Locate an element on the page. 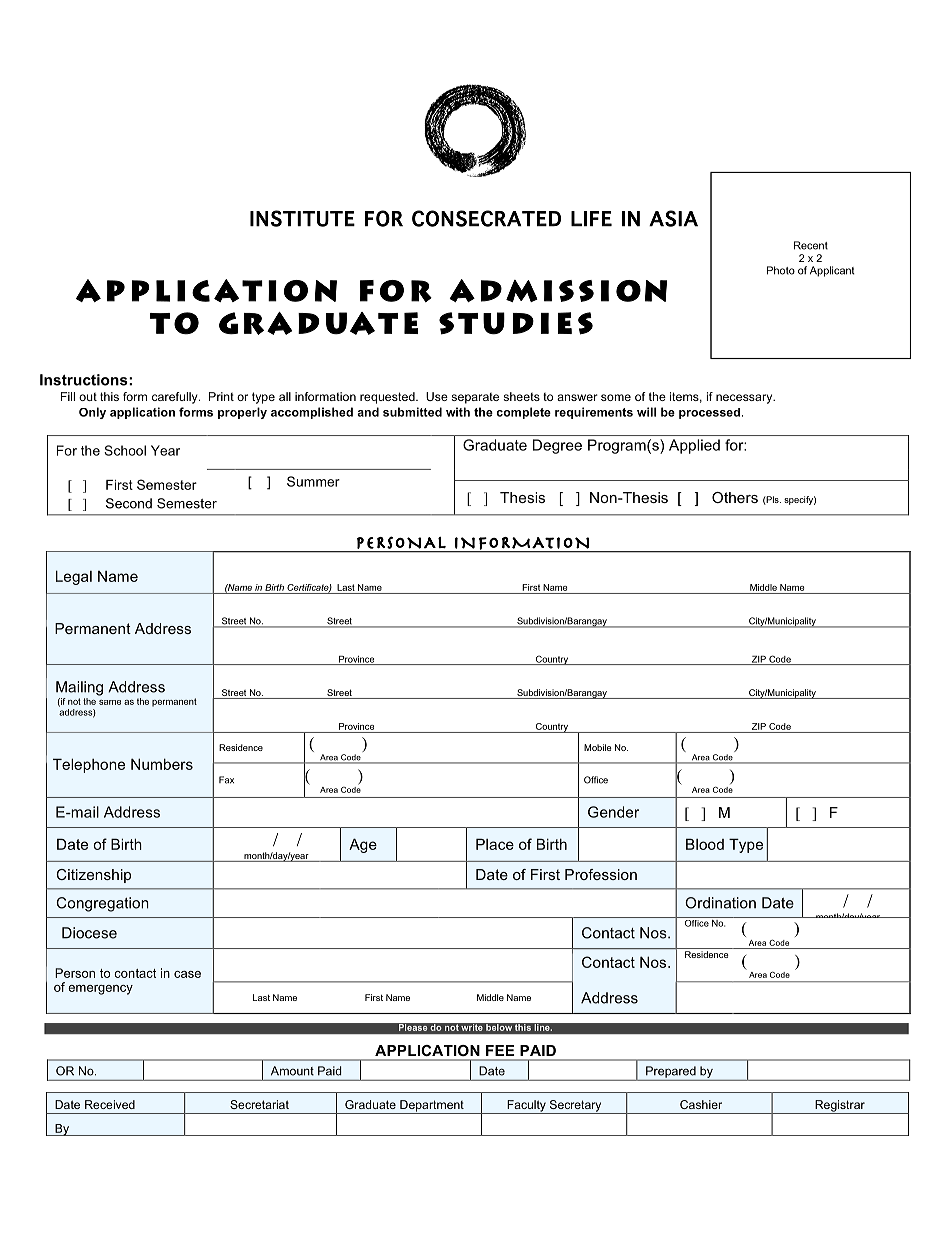  INSTITUTE is located at coordinates (302, 218).
